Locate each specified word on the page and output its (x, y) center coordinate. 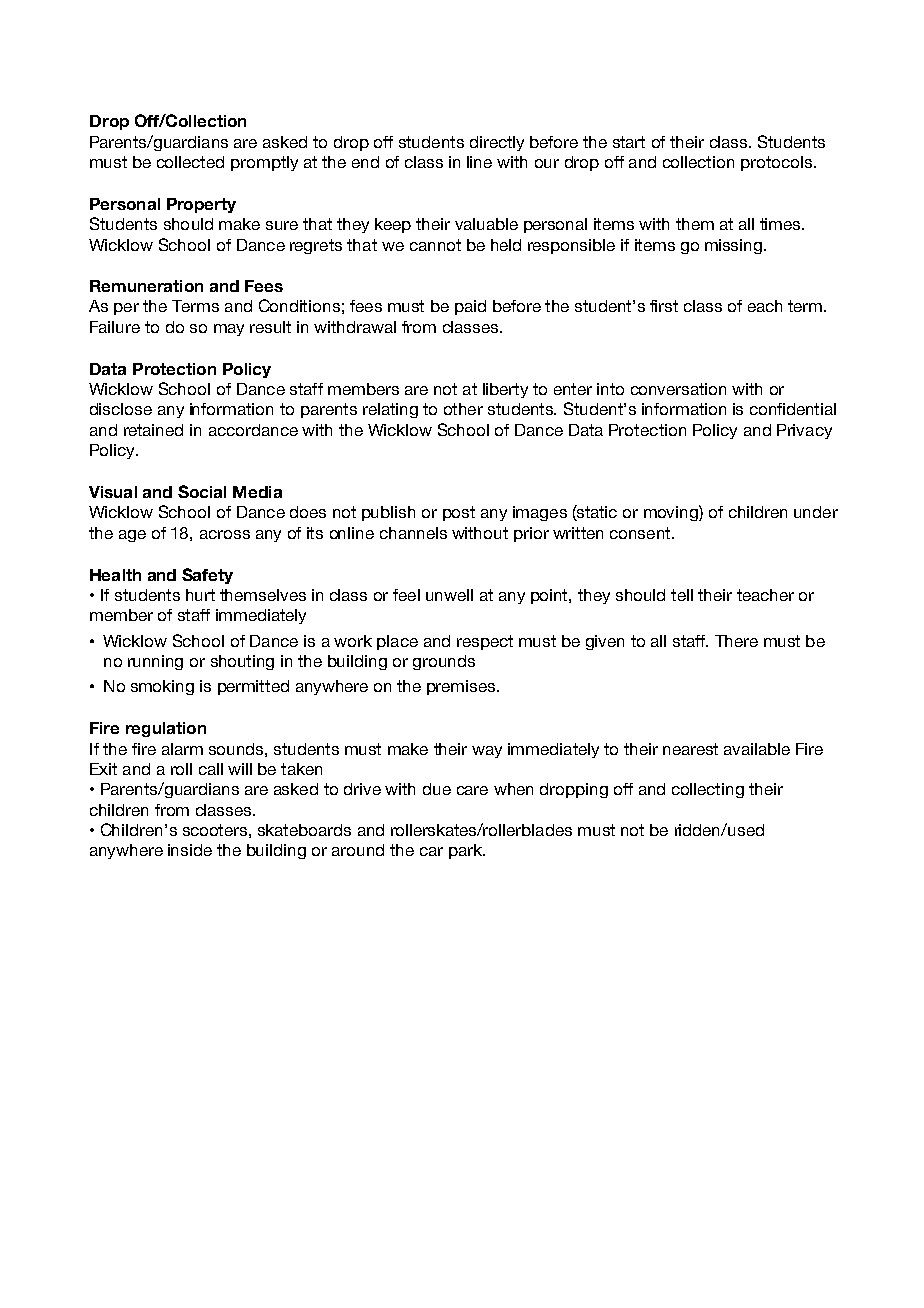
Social (202, 491)
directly (497, 143)
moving (672, 513)
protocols (778, 163)
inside (190, 850)
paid (470, 307)
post (459, 513)
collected (190, 162)
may (229, 330)
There (736, 641)
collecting (708, 790)
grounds (444, 662)
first (664, 306)
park (466, 851)
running (155, 662)
